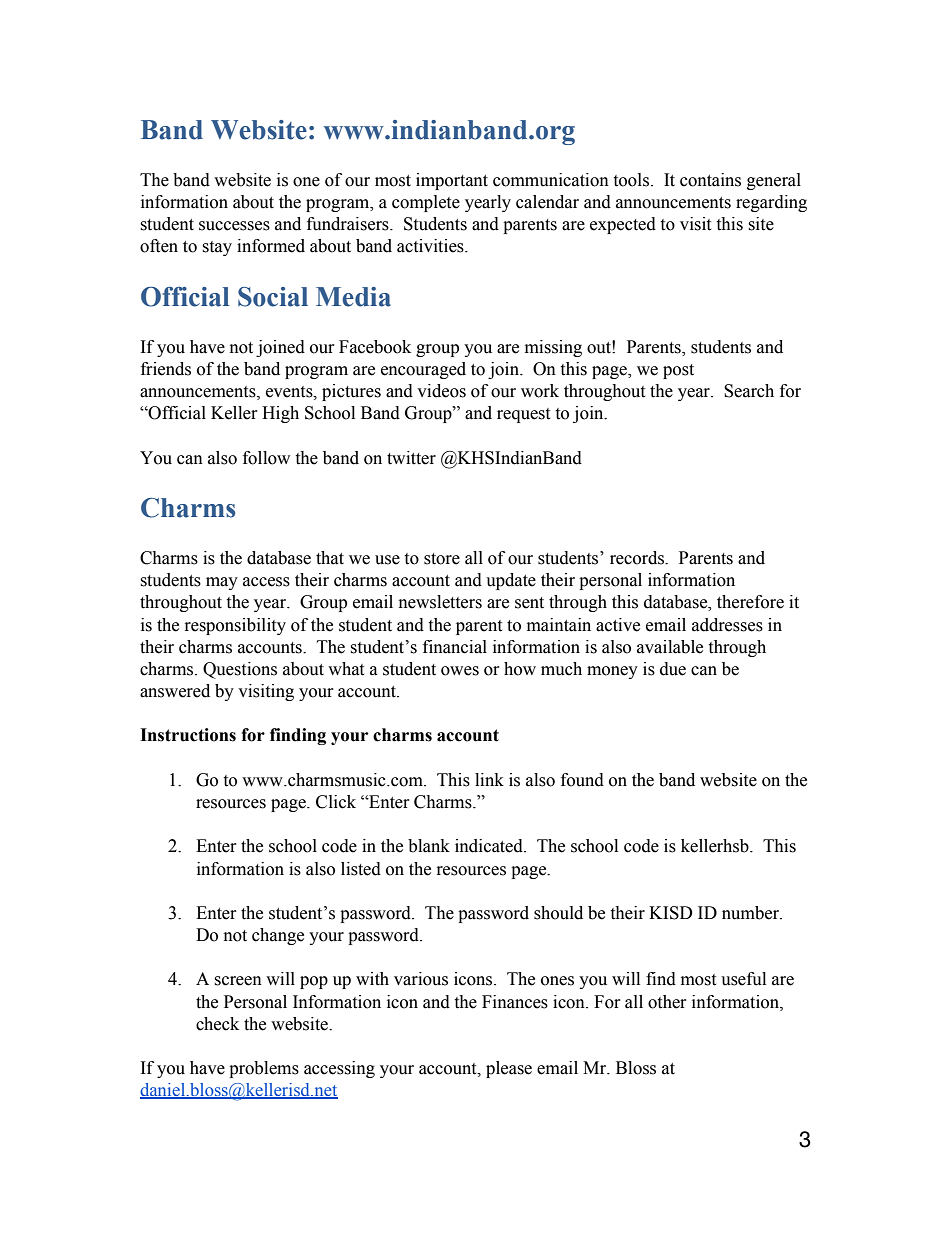  I want to click on post, so click(678, 371).
